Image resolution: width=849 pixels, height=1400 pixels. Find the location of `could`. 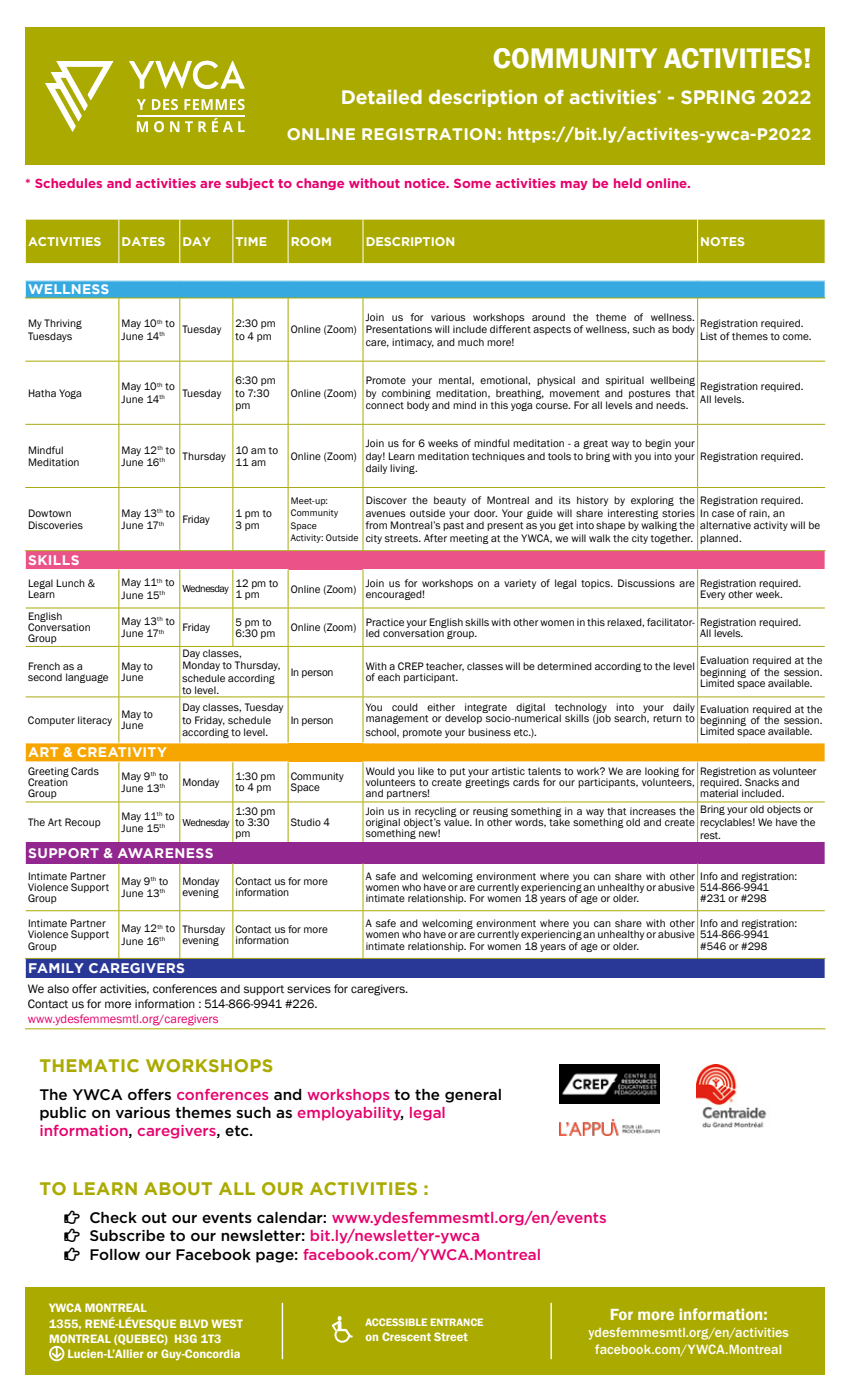

could is located at coordinates (405, 707).
